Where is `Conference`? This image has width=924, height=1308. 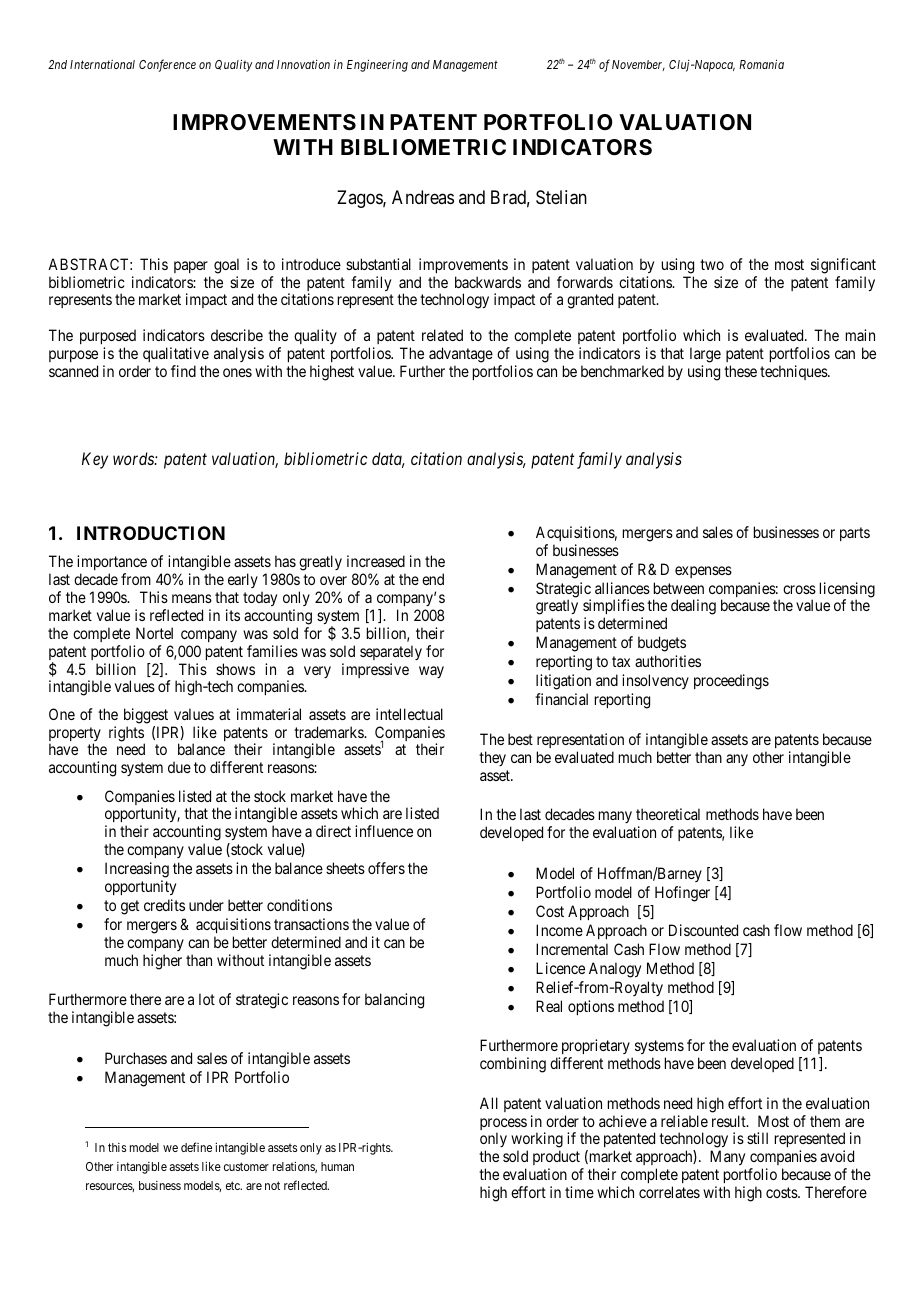
Conference is located at coordinates (167, 65).
